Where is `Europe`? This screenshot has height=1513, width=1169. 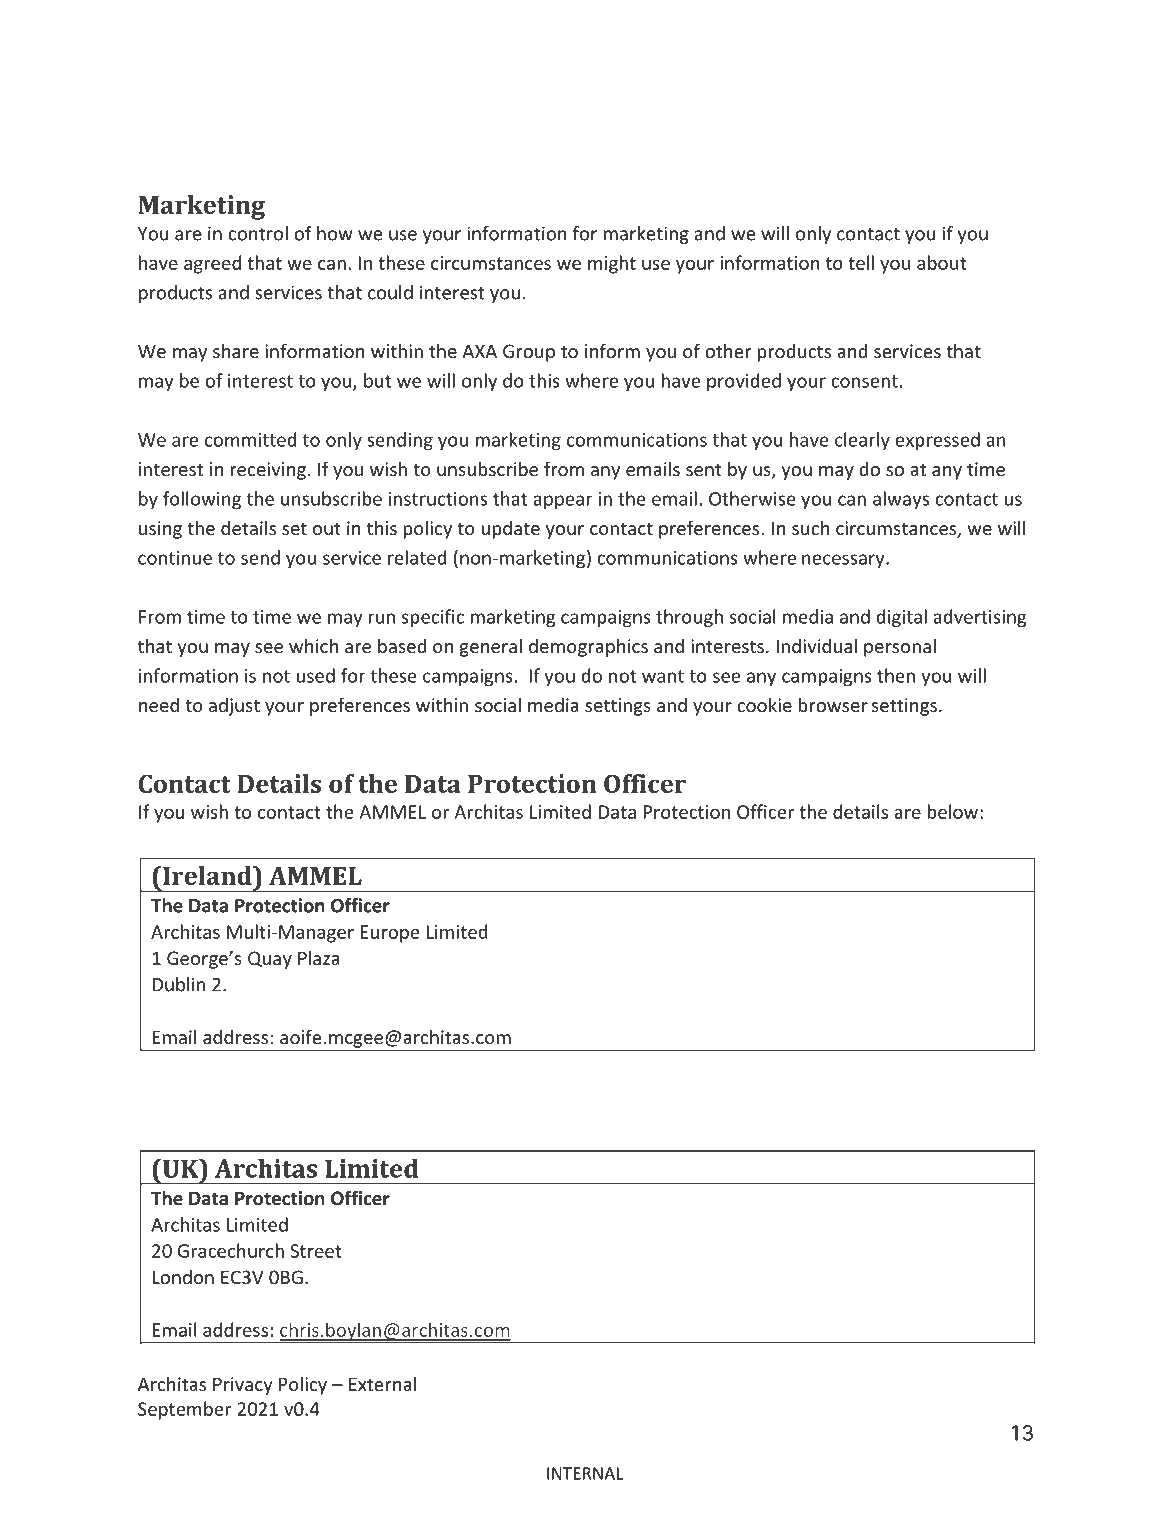 Europe is located at coordinates (389, 934).
